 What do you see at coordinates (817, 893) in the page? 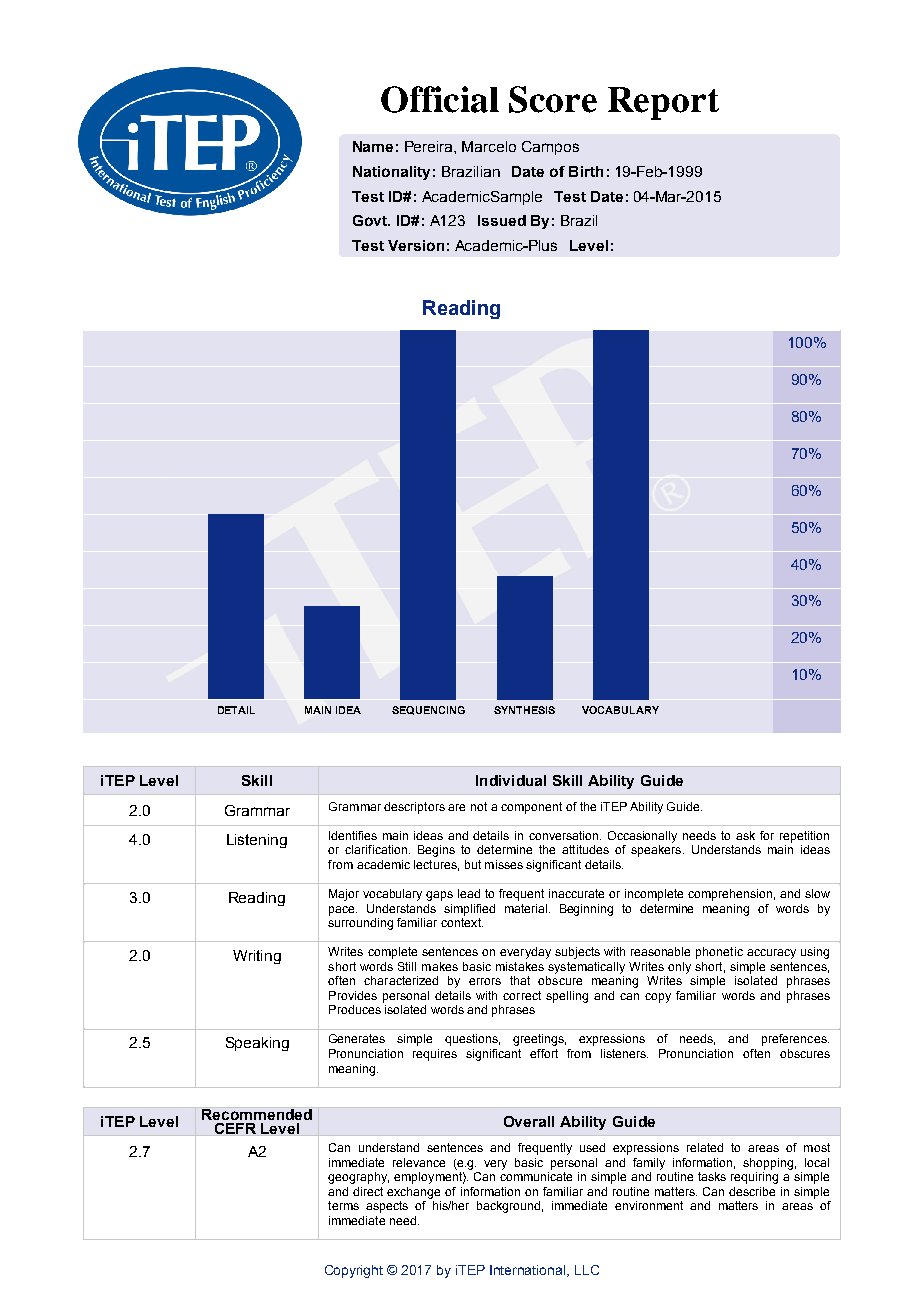
I see `slow` at bounding box center [817, 893].
